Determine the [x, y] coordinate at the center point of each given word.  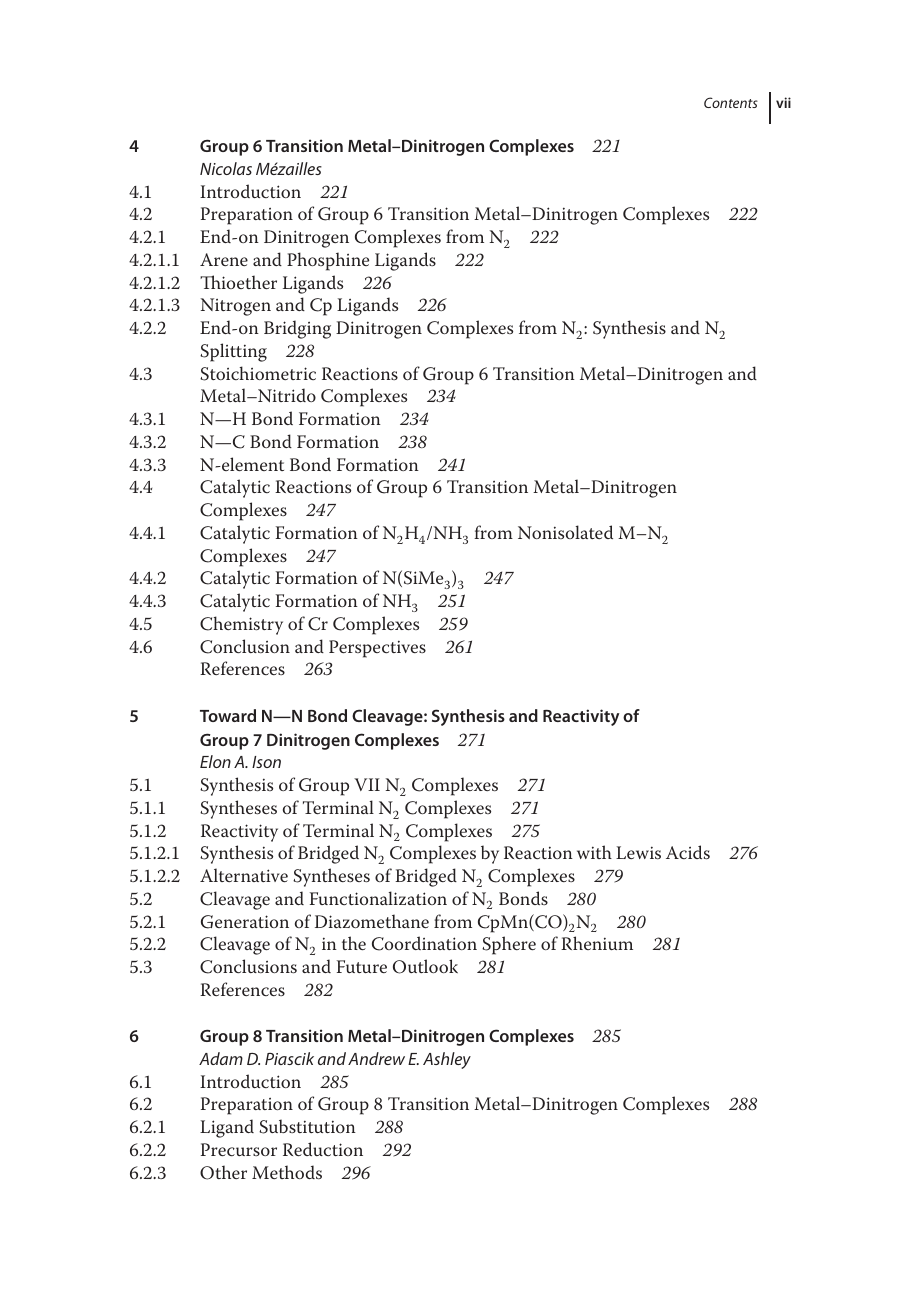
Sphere [509, 945]
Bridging [297, 329]
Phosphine [328, 261]
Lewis [638, 852]
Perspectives [377, 649]
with [594, 852]
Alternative [244, 875]
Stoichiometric [258, 373]
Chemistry [241, 625]
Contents [731, 102]
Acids [688, 852]
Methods [287, 1172]
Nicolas [226, 168]
